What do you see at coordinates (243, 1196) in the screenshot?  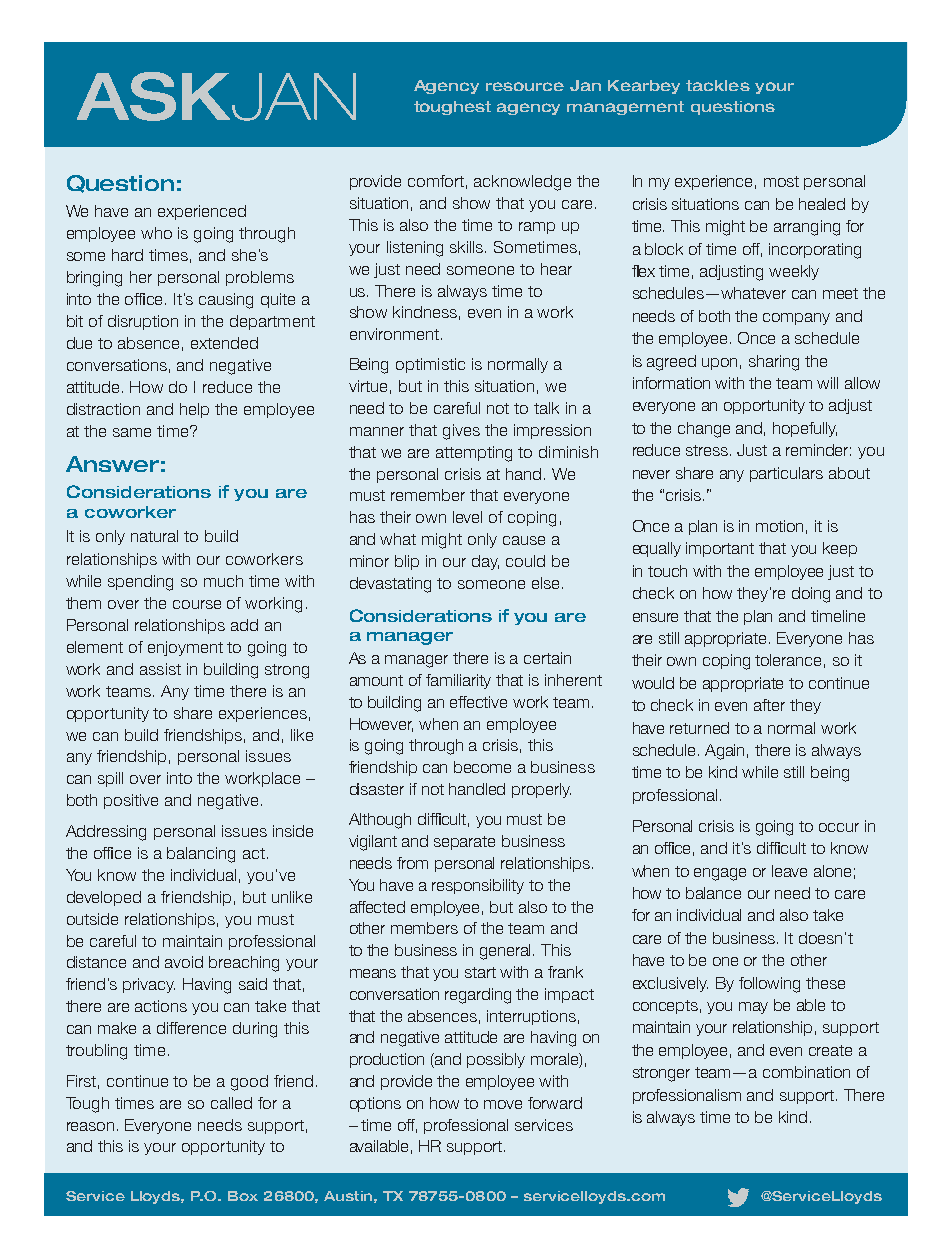 I see `Box` at bounding box center [243, 1196].
